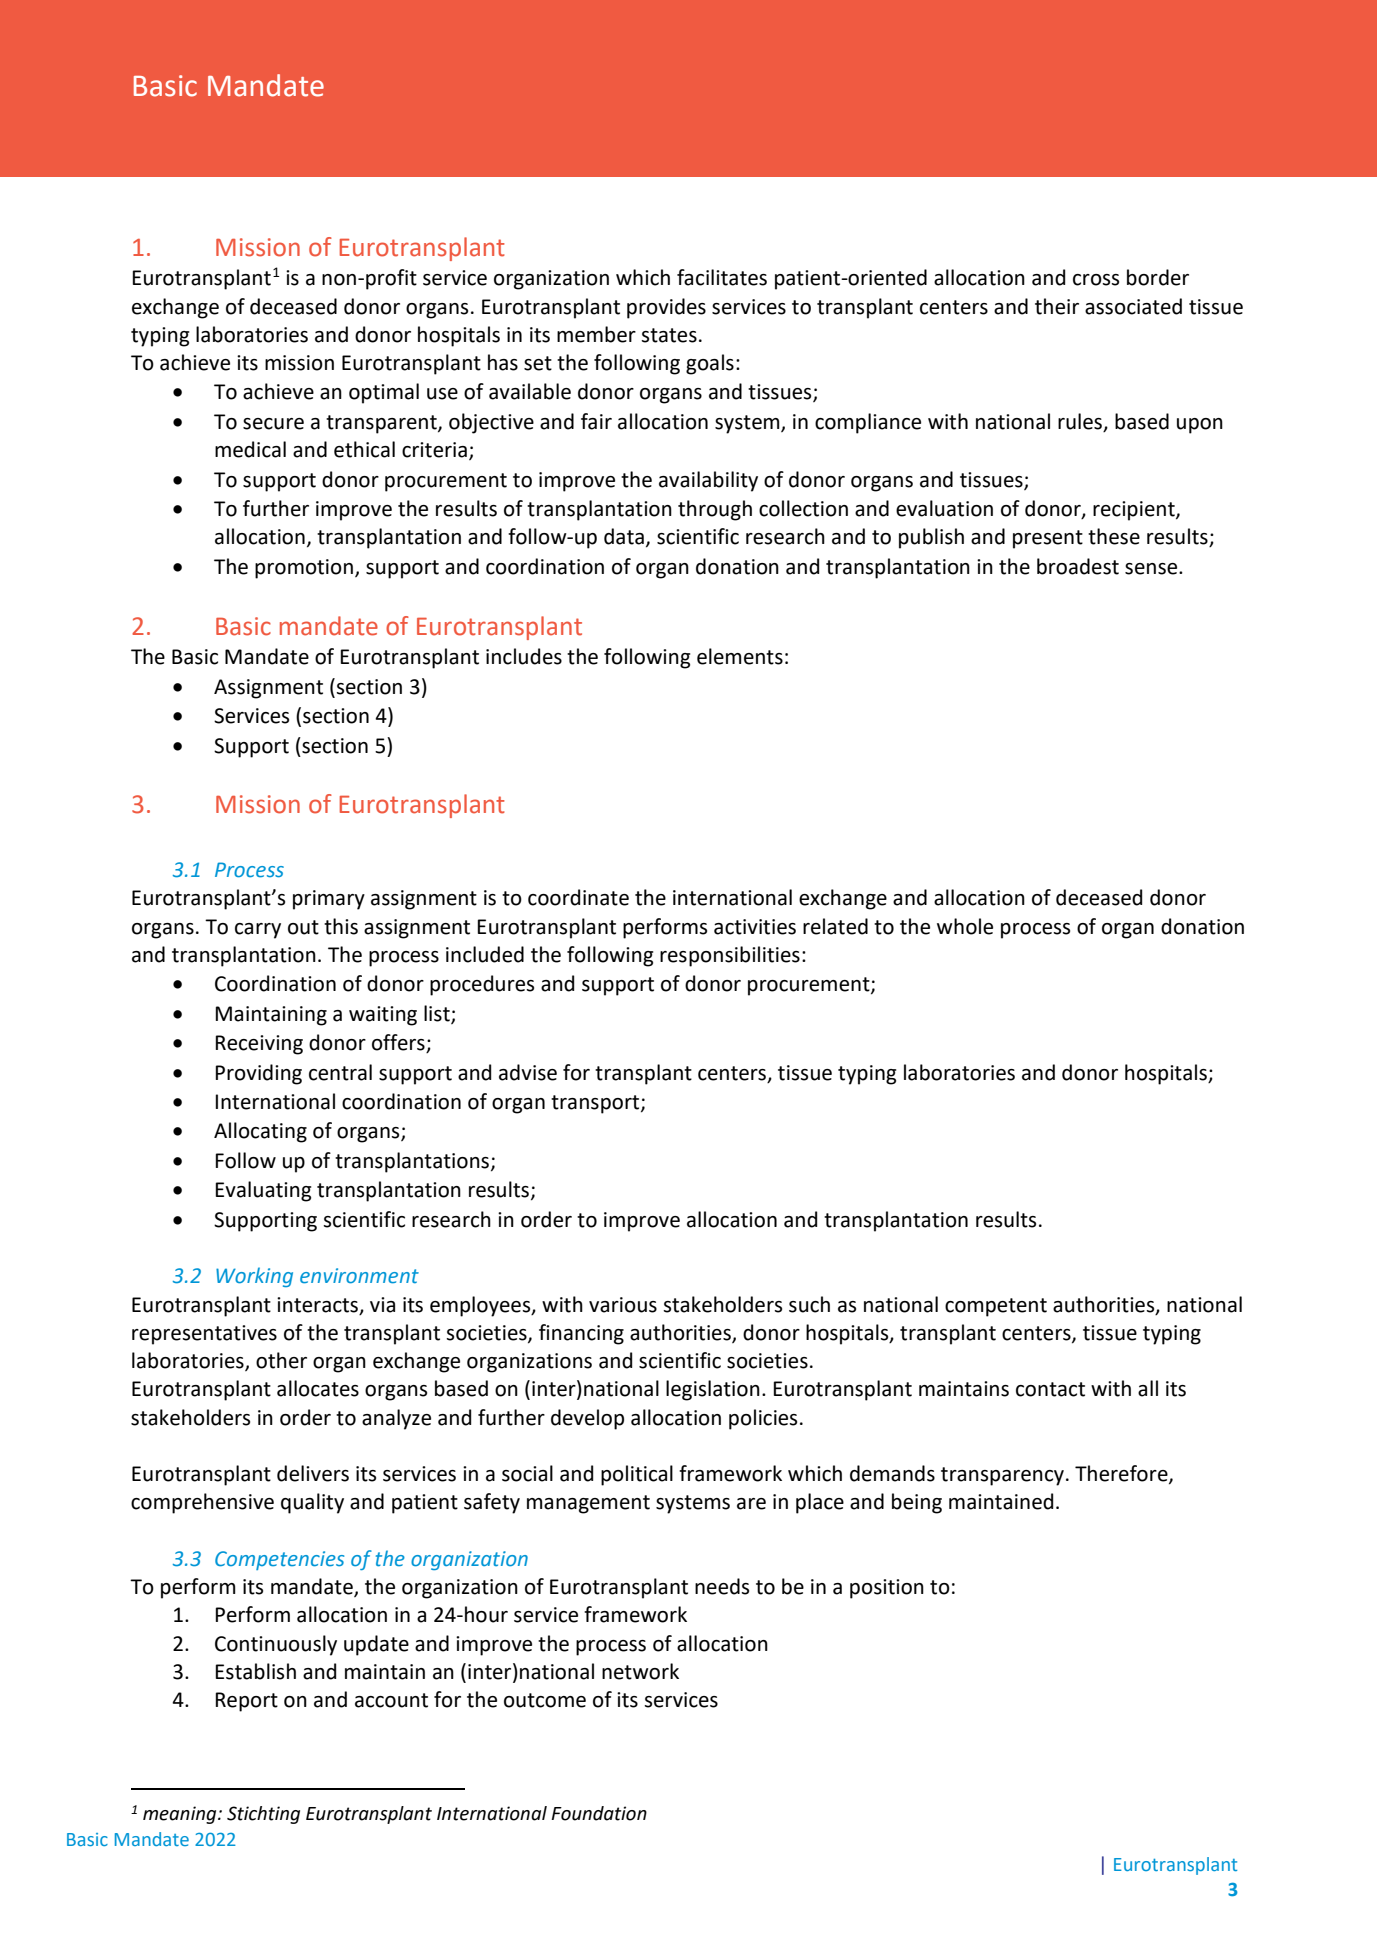  Describe the element at coordinates (740, 656) in the document. I see `elements` at that location.
